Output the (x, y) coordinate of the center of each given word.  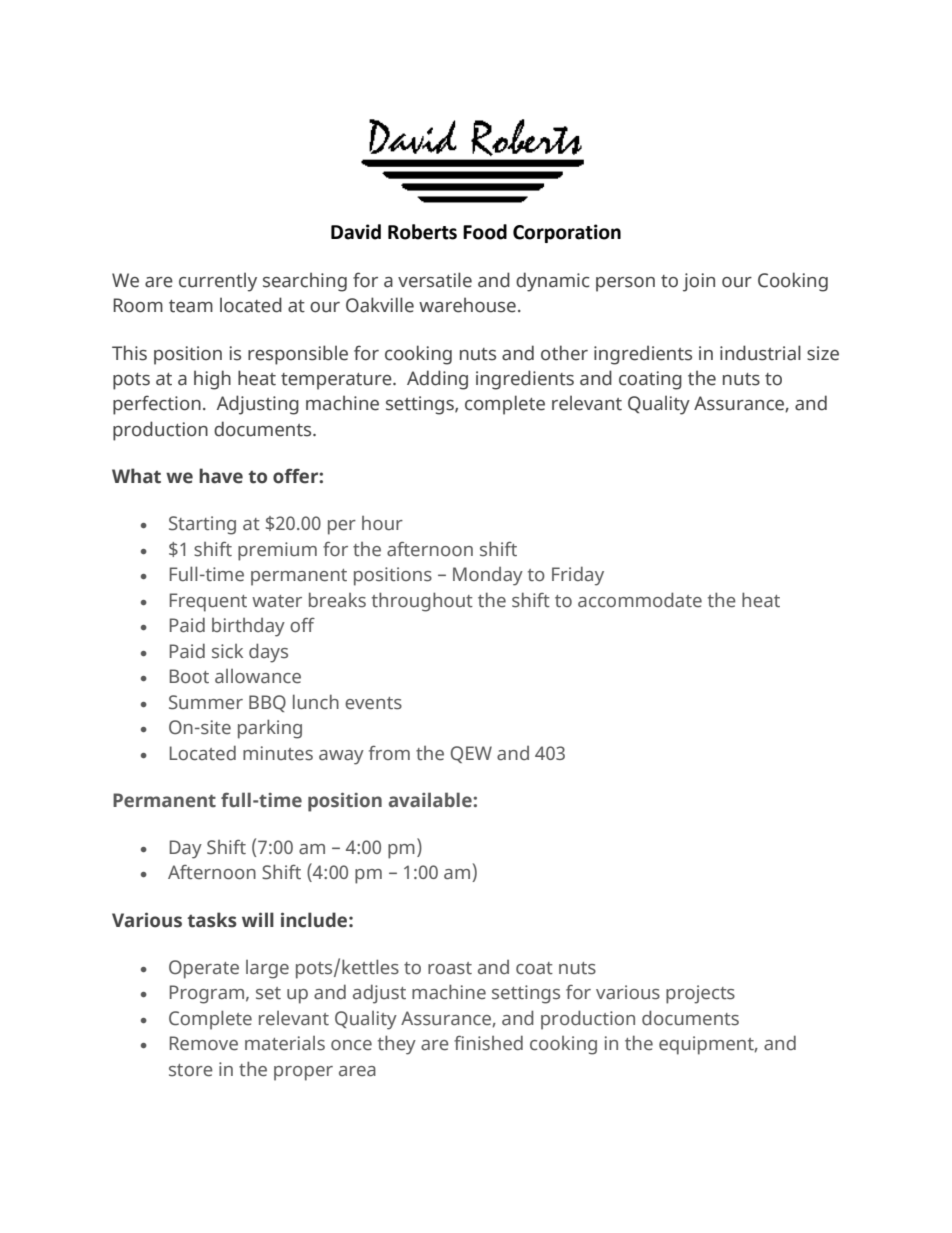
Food (485, 232)
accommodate (640, 600)
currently (218, 282)
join (699, 282)
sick (227, 651)
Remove (204, 1043)
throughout (422, 602)
